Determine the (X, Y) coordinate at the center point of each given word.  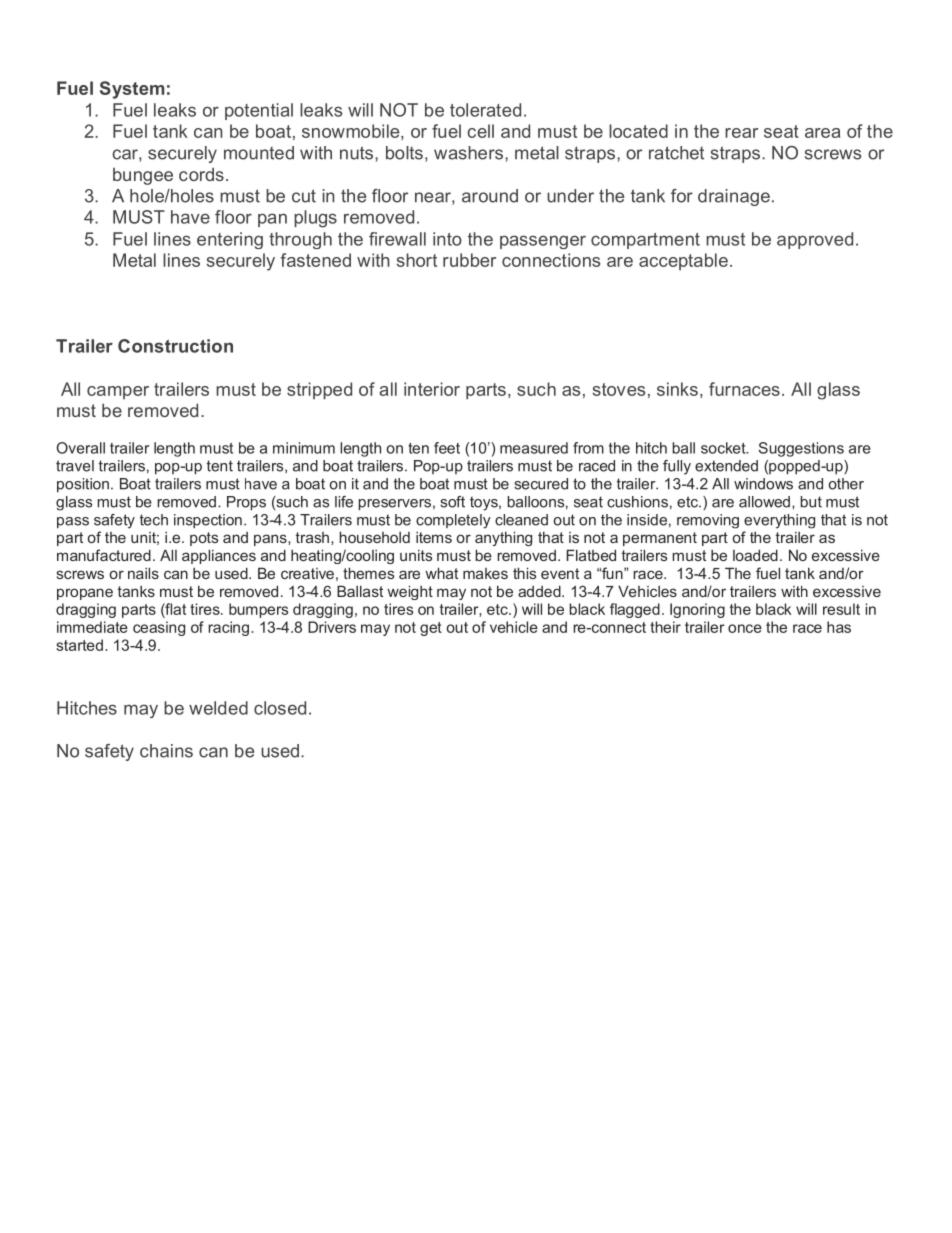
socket (724, 448)
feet (447, 448)
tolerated (485, 110)
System (132, 90)
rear (741, 133)
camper (118, 392)
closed (280, 708)
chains (166, 751)
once (745, 628)
